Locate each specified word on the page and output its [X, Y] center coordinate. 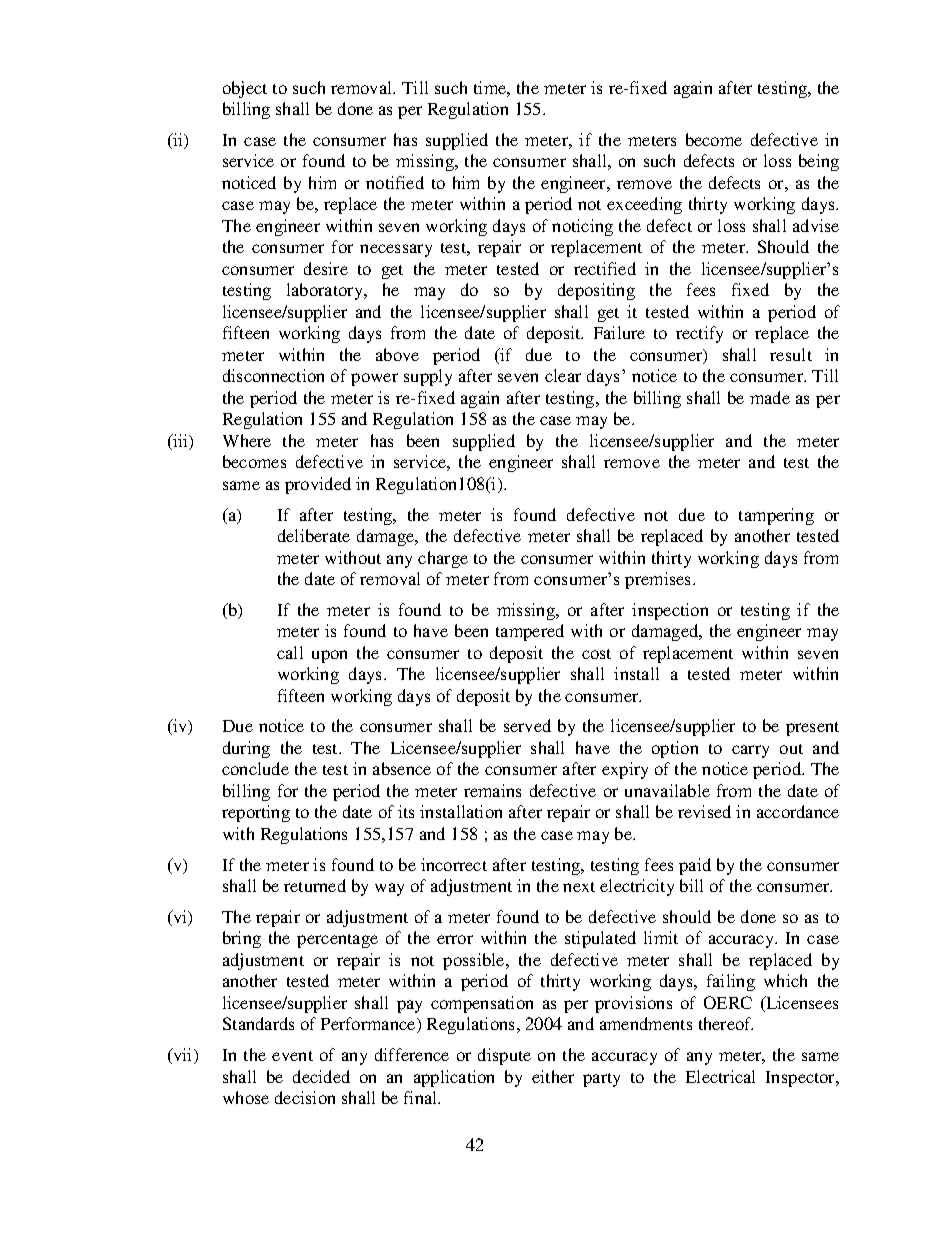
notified [395, 182]
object [245, 89]
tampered [530, 632]
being [819, 162]
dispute [504, 1056]
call [290, 652]
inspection [670, 611]
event [292, 1056]
